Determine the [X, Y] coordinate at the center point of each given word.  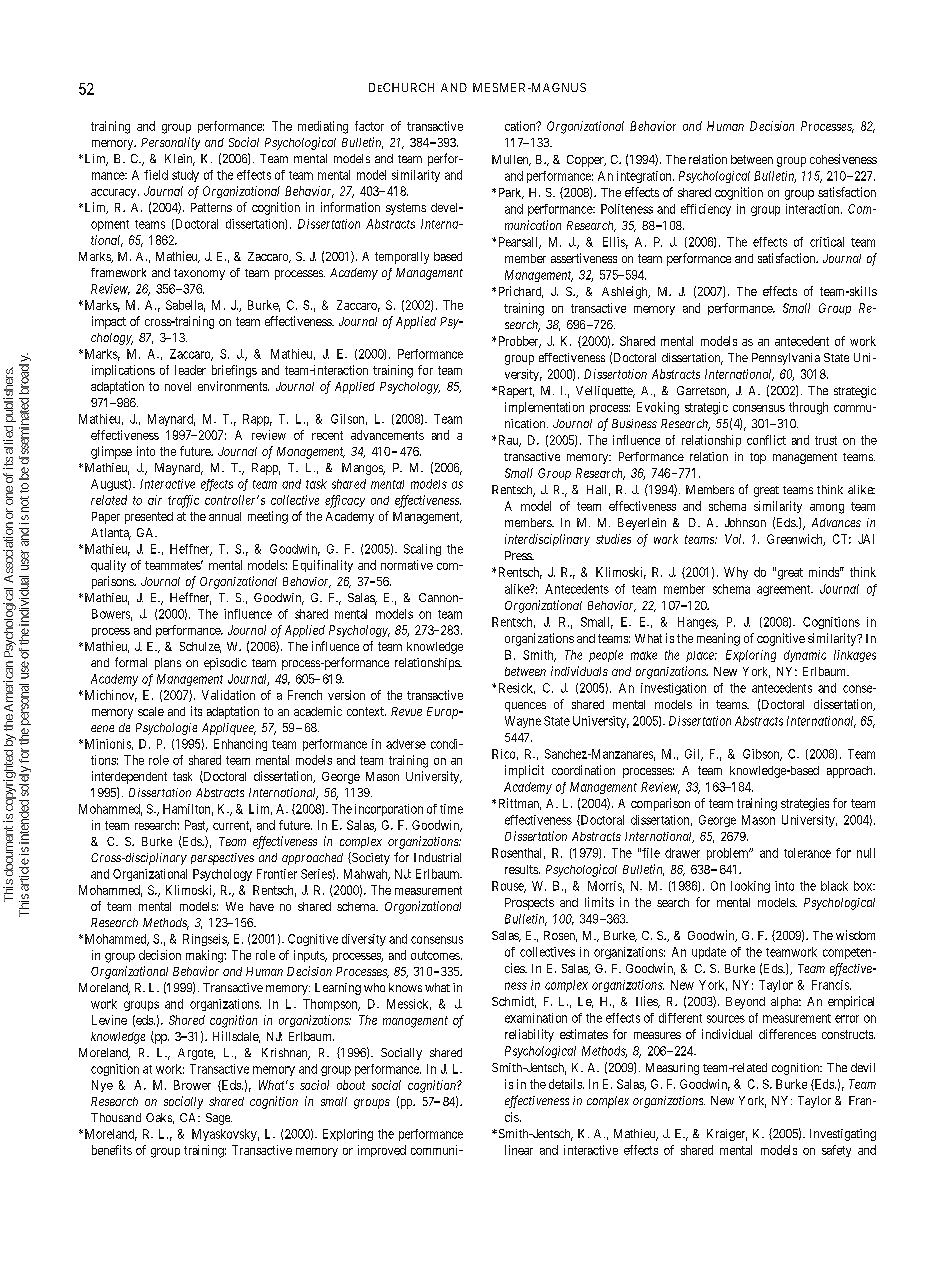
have [262, 906]
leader [190, 370]
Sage [219, 1119]
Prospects [529, 904]
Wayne [523, 722]
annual [225, 516]
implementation [544, 408]
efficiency [706, 210]
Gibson [762, 755]
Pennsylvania [786, 359]
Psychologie [166, 729]
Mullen [511, 160]
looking [750, 887]
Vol [734, 539]
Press [519, 555]
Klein [180, 160]
